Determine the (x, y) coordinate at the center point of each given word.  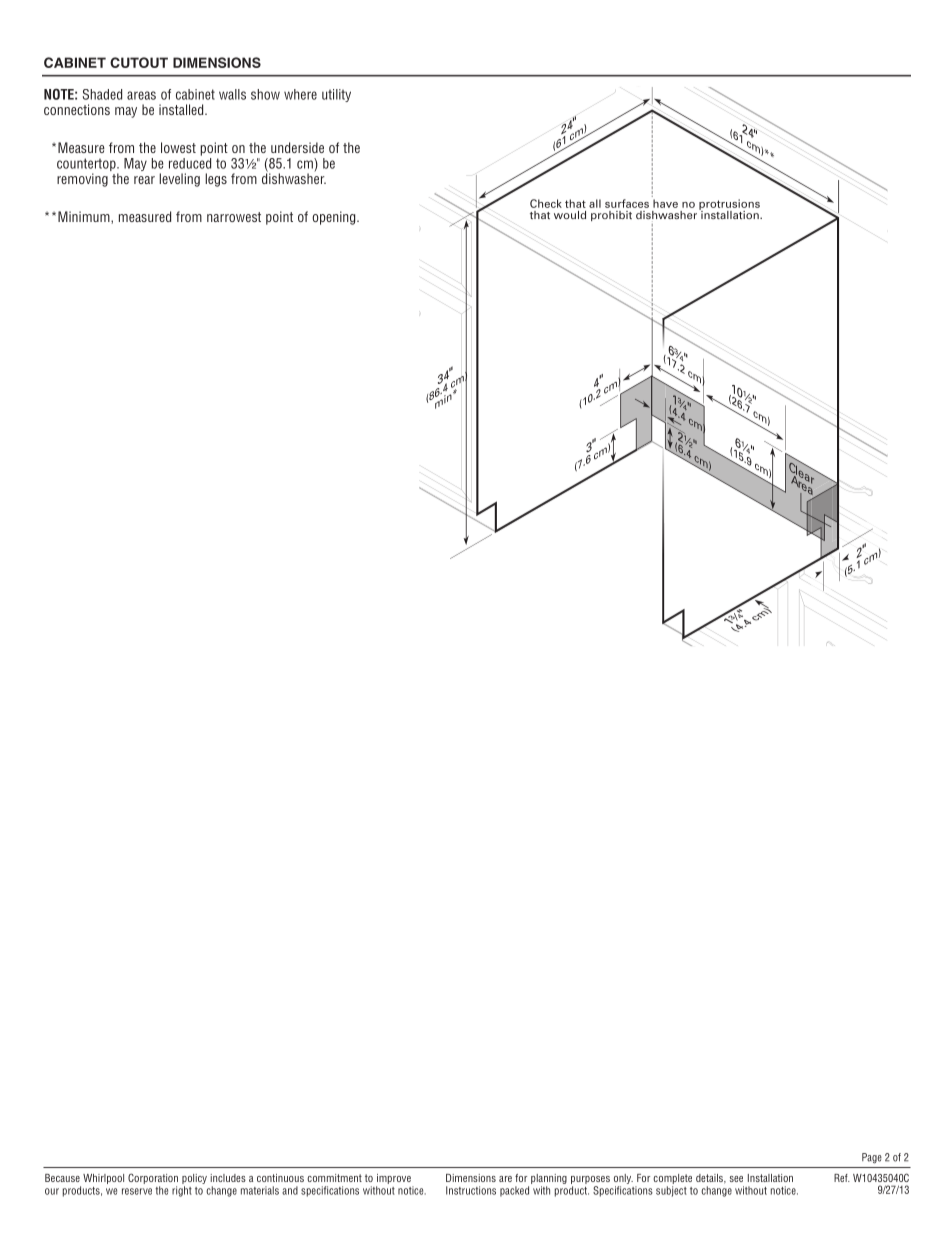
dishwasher (294, 177)
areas (141, 95)
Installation (770, 1178)
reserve (137, 1191)
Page (872, 1158)
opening (335, 218)
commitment (334, 1178)
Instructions (471, 1190)
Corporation (153, 1180)
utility (336, 95)
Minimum (85, 217)
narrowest (234, 217)
